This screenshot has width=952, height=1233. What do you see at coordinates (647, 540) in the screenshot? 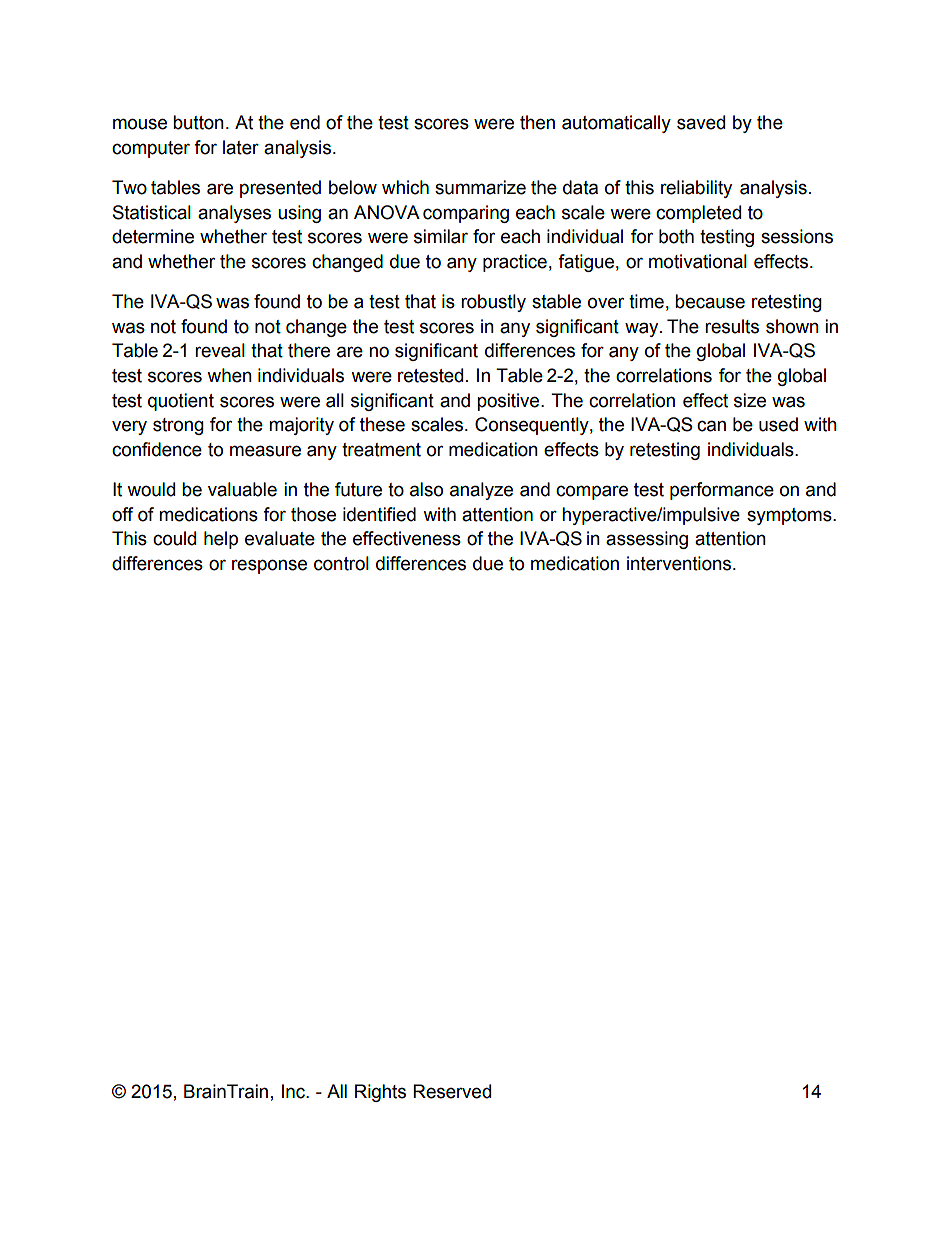
I see `assessing` at bounding box center [647, 540].
